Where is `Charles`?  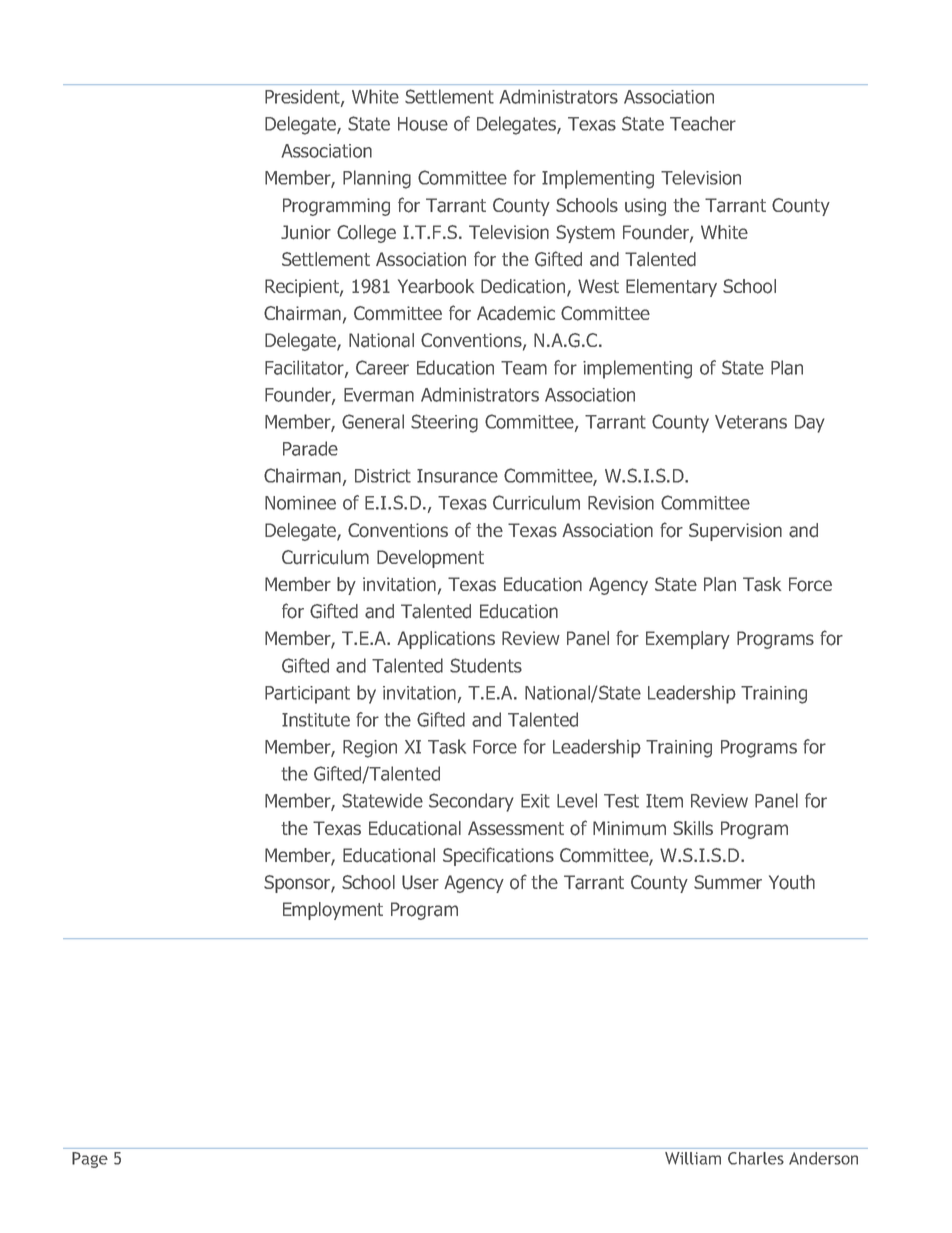 Charles is located at coordinates (756, 1158).
